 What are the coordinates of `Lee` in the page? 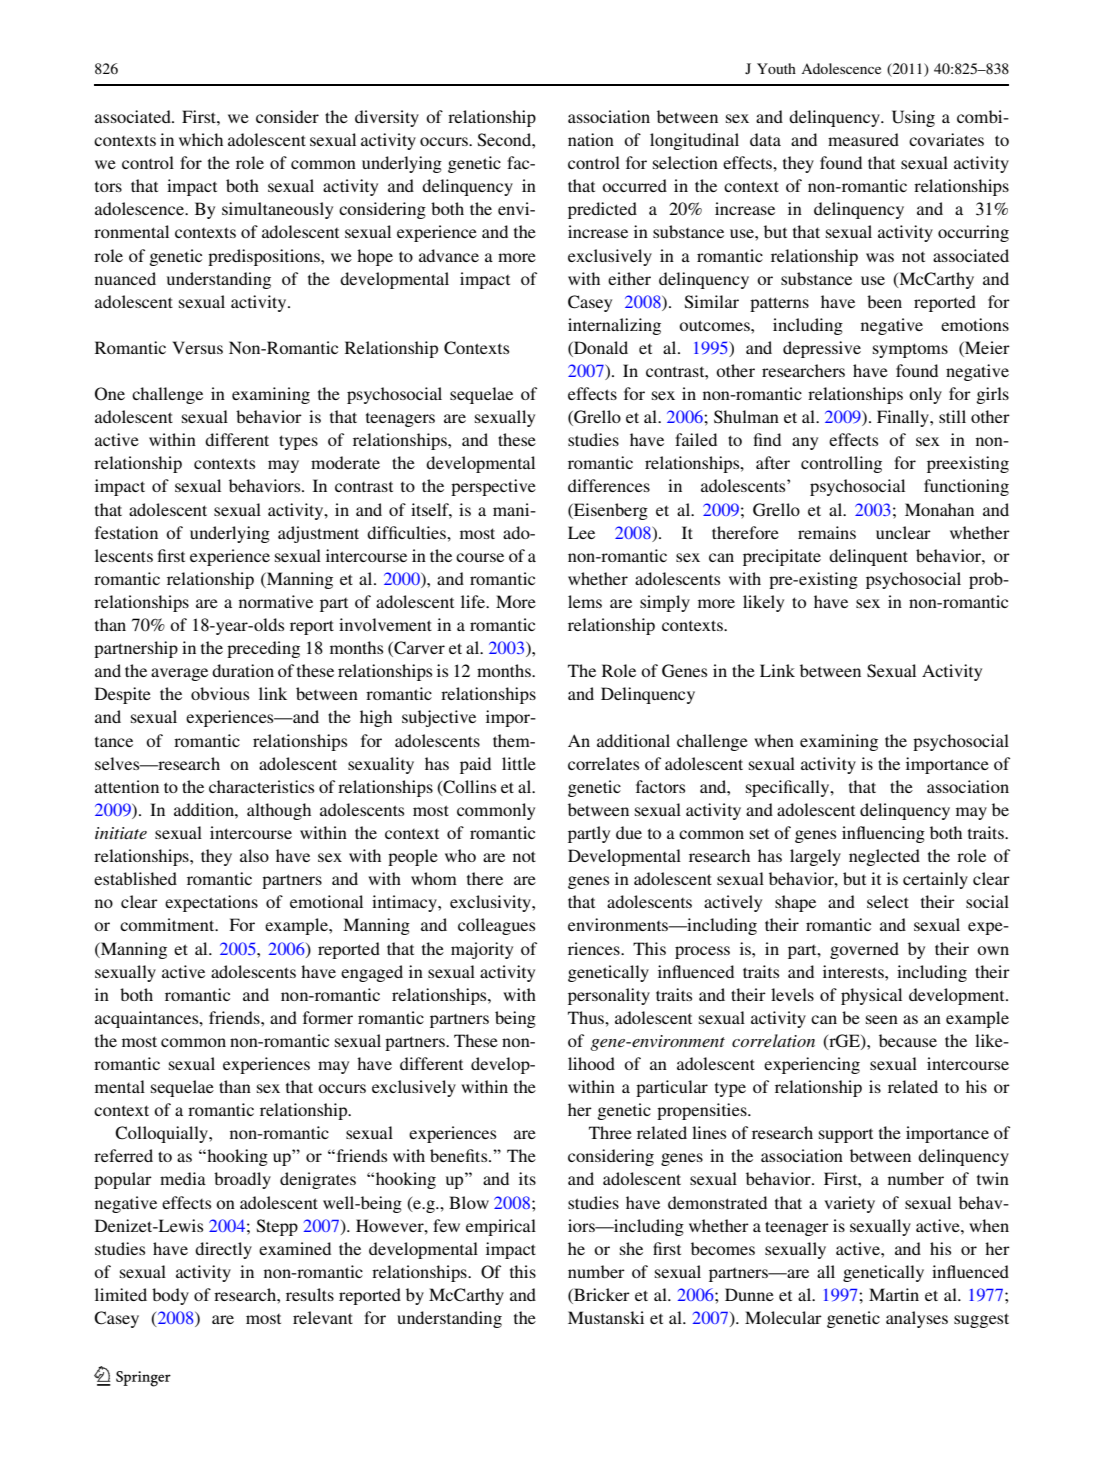 It's located at (581, 532).
